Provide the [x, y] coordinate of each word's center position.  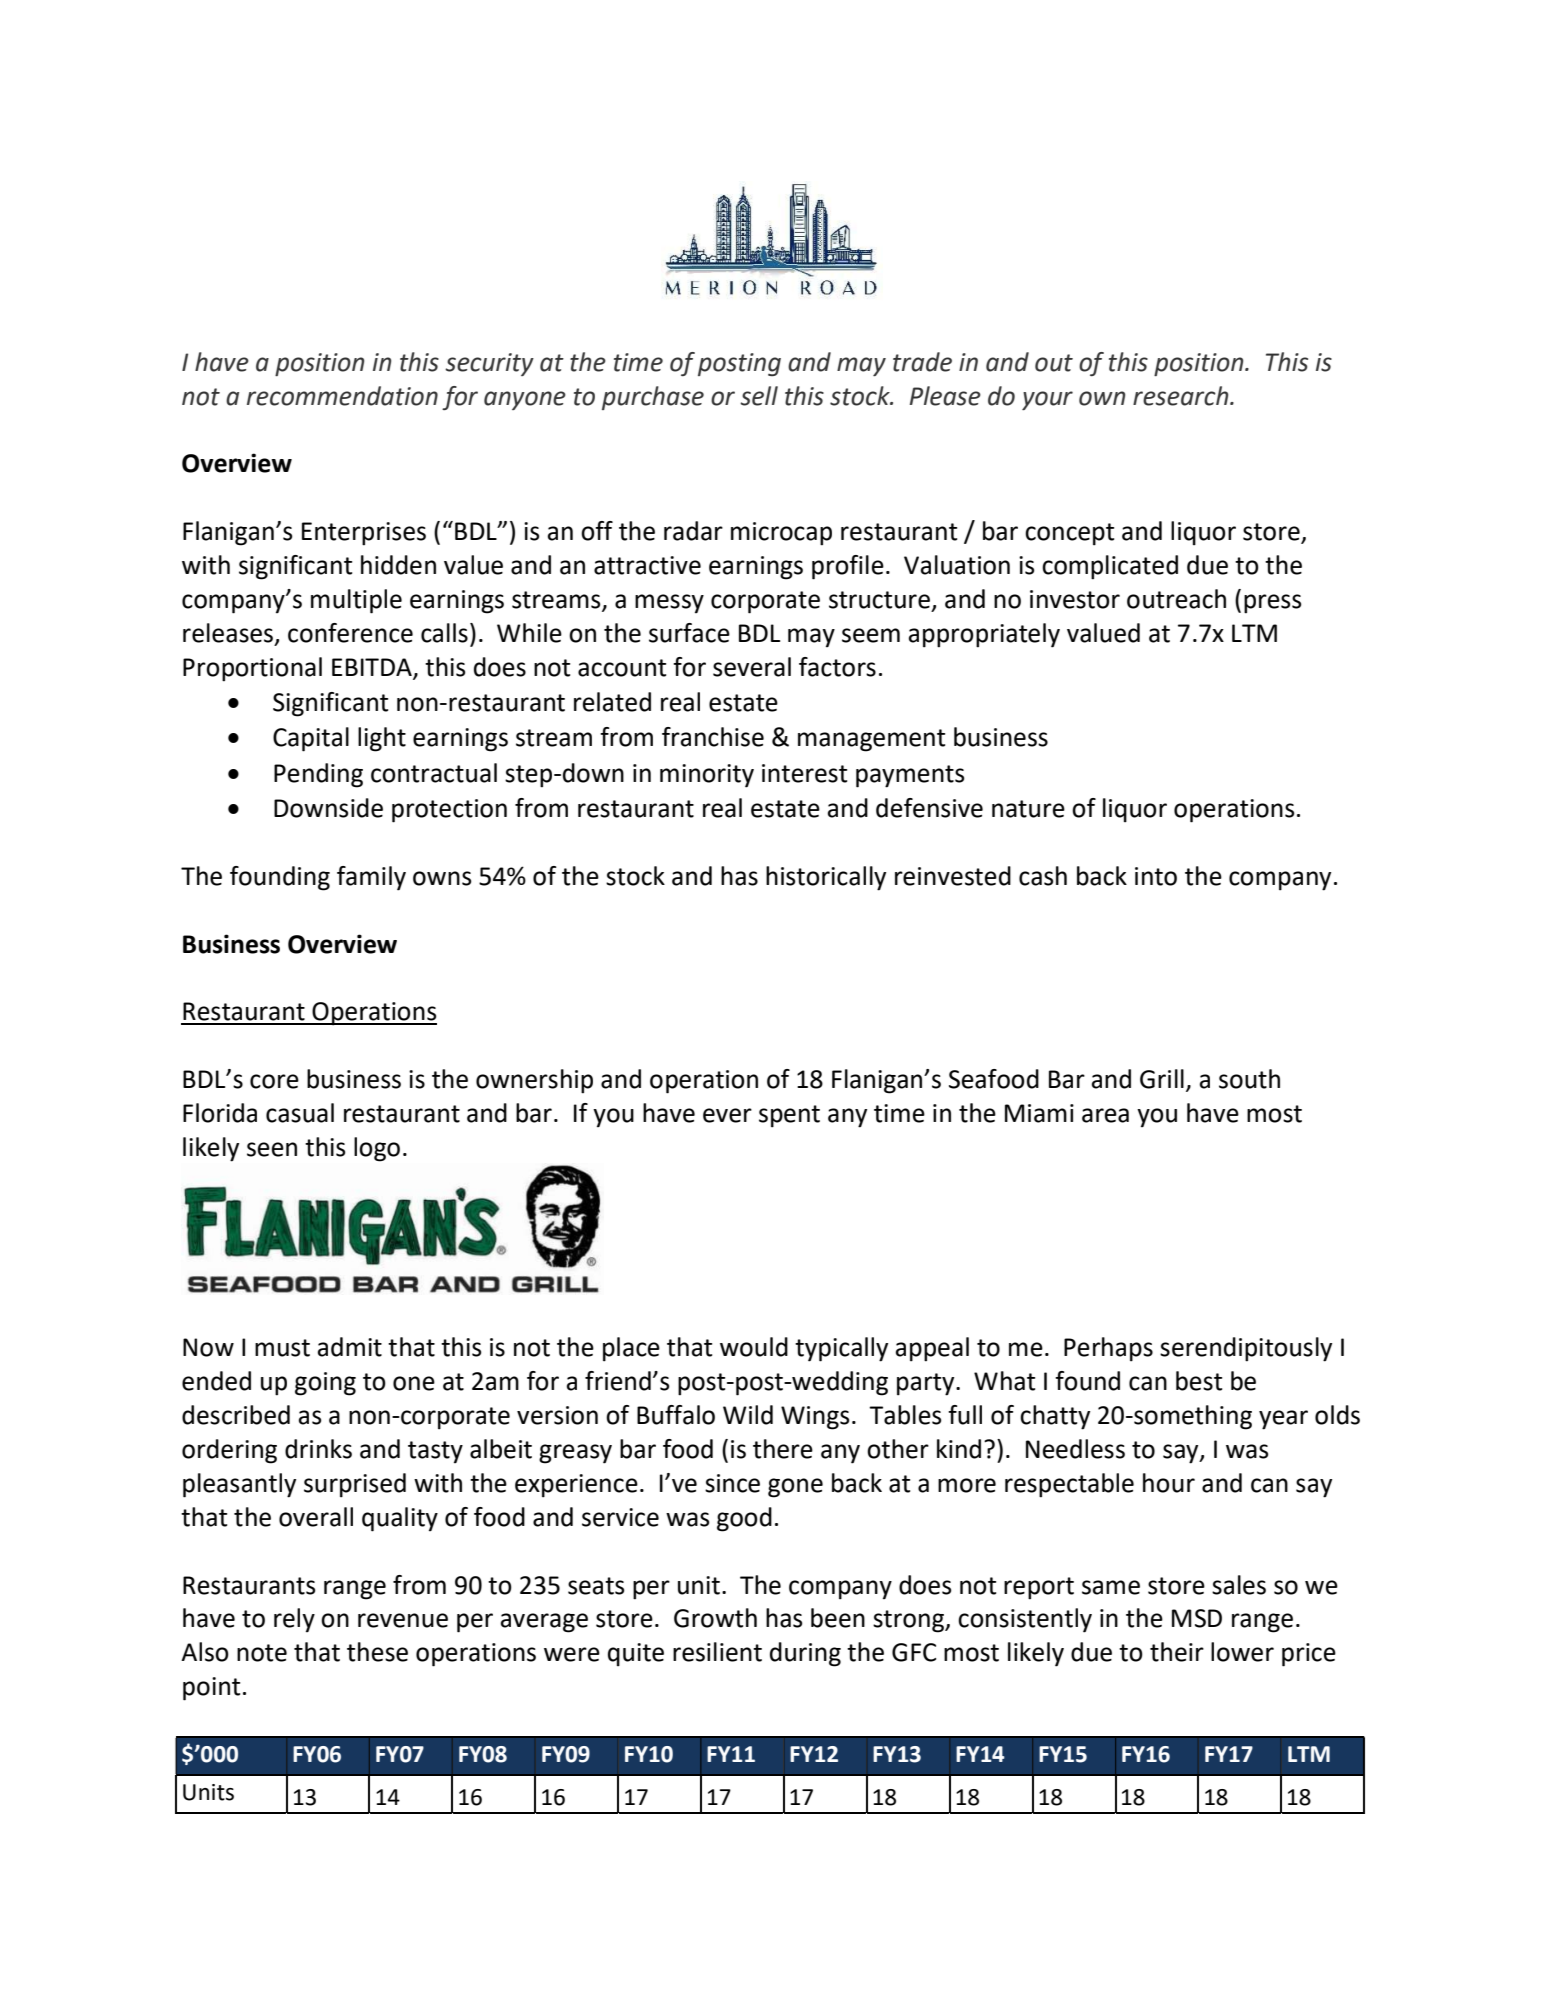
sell [759, 396]
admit [350, 1347]
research [1182, 396]
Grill [1162, 1079]
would [754, 1347]
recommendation [342, 396]
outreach [1176, 599]
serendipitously [1246, 1349]
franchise [713, 737]
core [274, 1081]
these [377, 1652]
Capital [311, 739]
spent [789, 1116]
